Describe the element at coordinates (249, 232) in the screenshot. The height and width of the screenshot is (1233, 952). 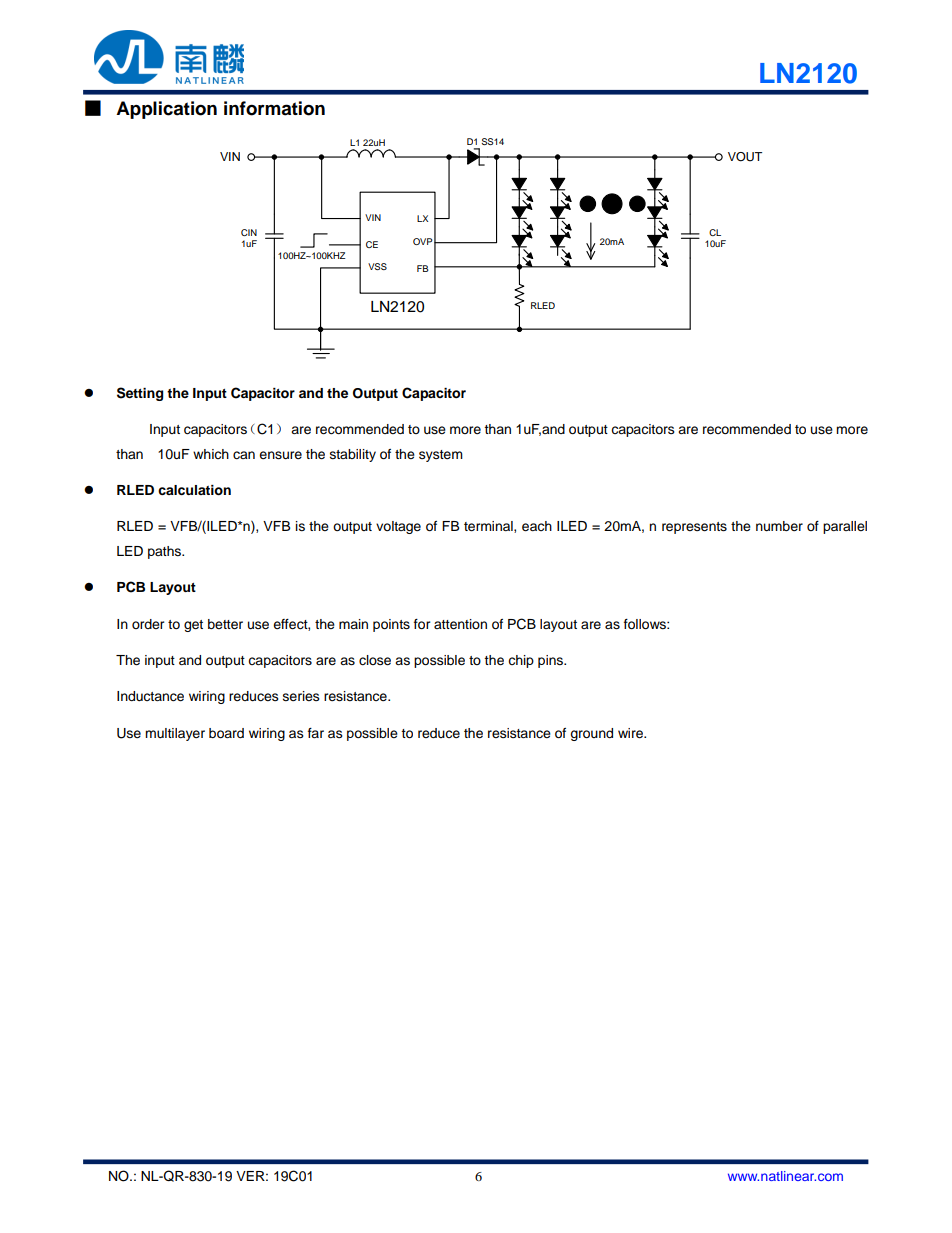
I see `CIN` at that location.
